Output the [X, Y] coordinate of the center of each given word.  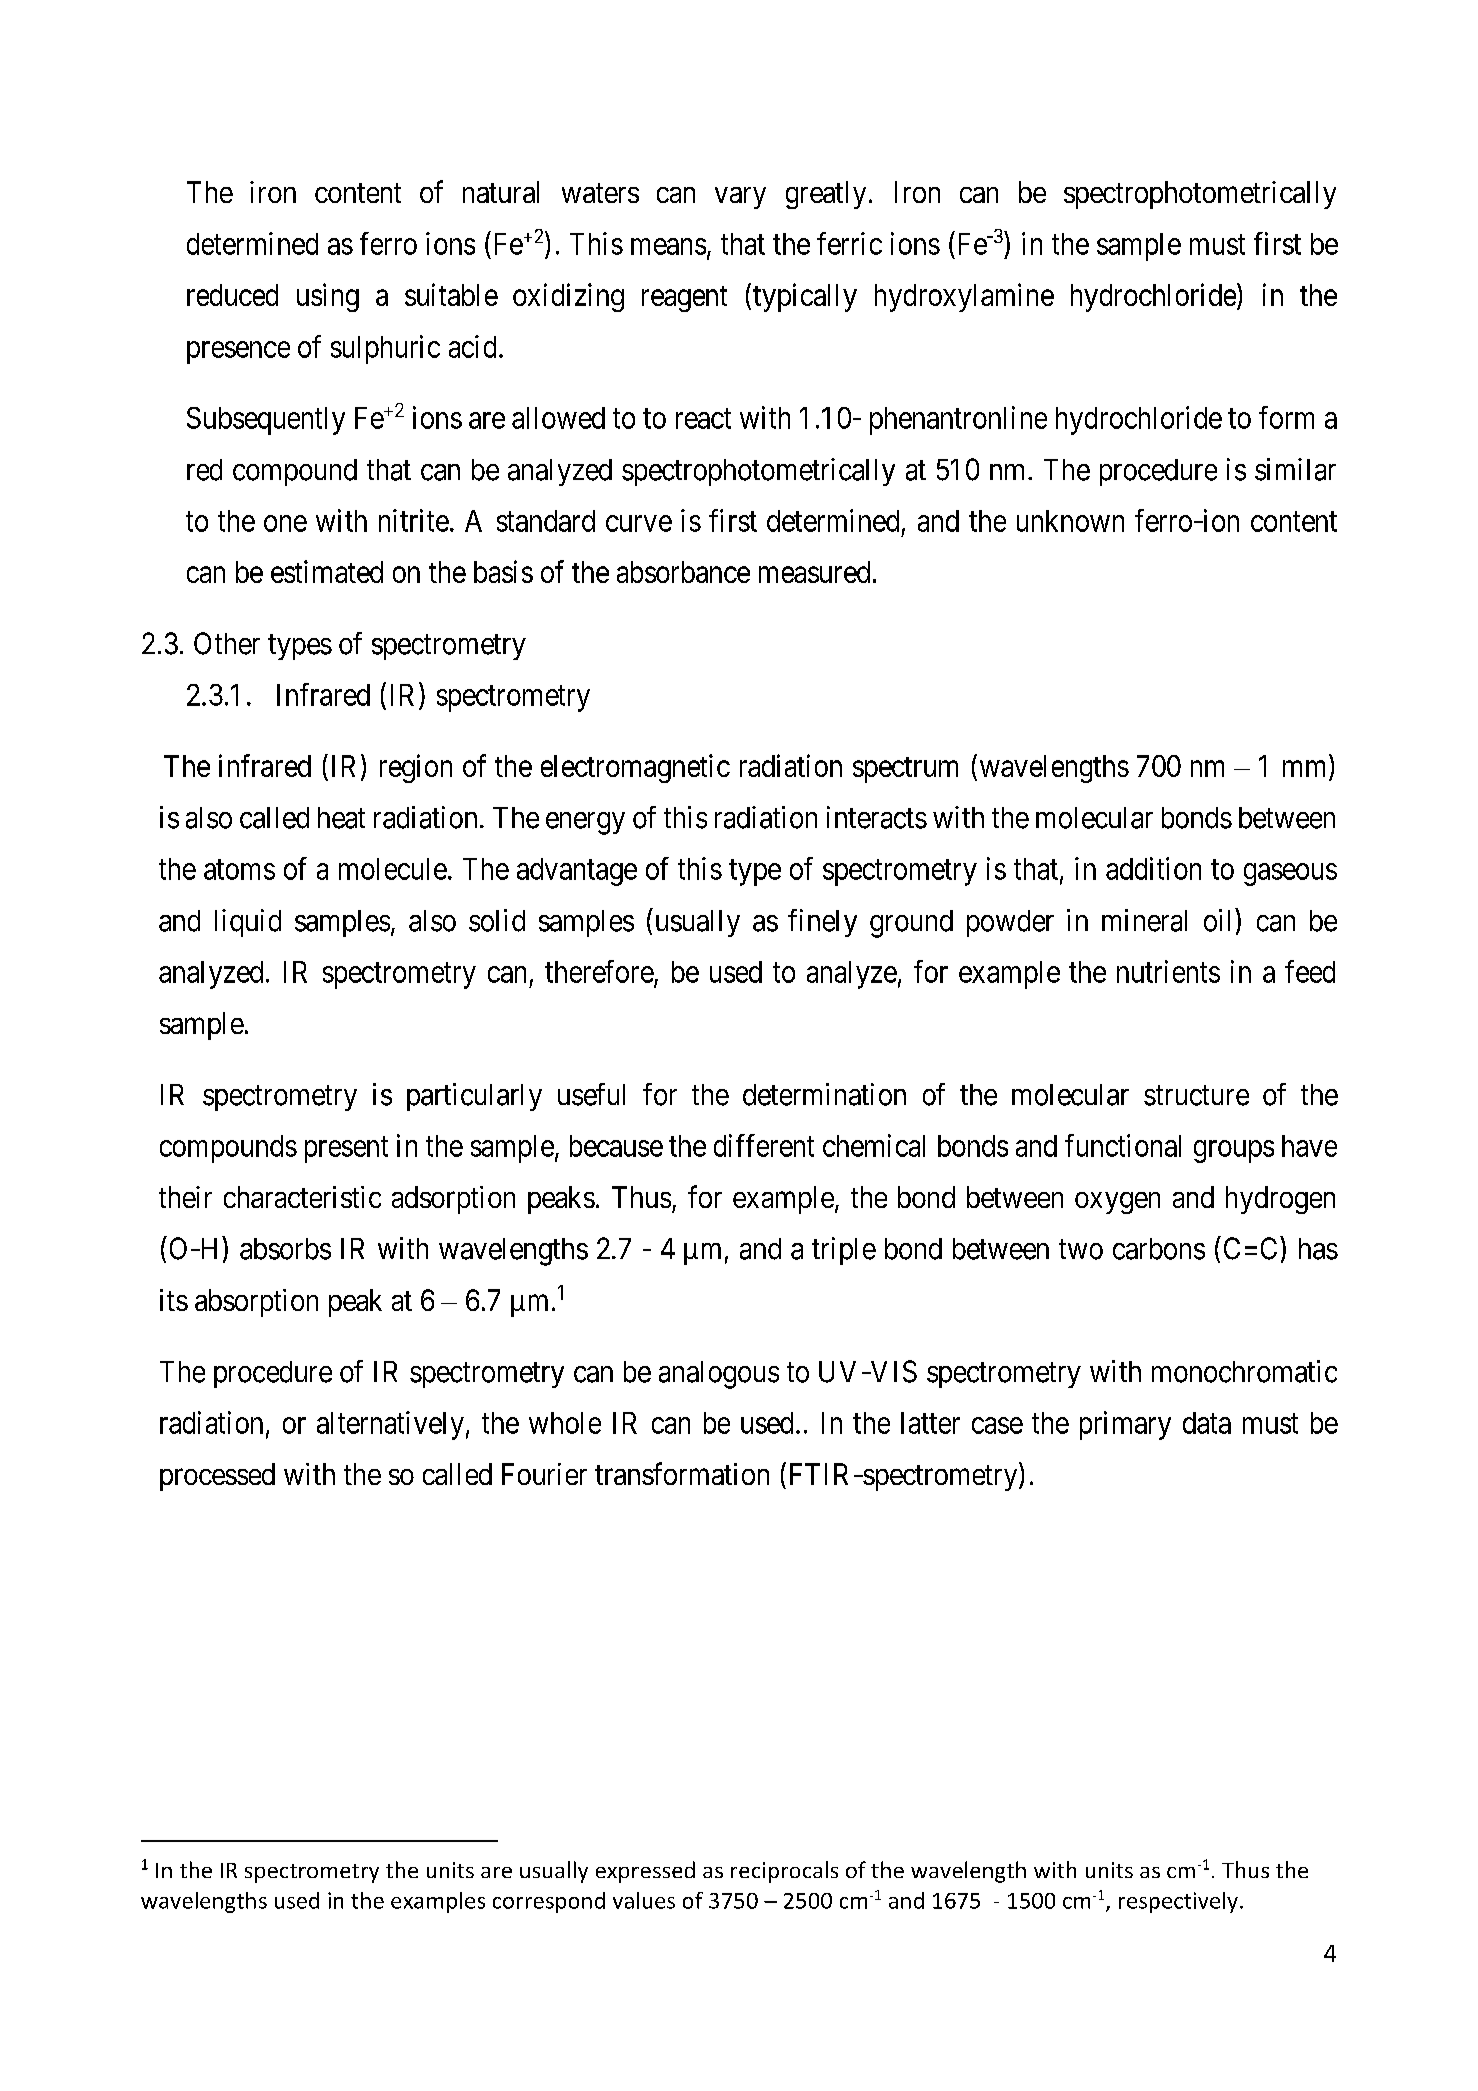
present [346, 1150]
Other [227, 643]
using [328, 297]
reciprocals [784, 1872]
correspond [549, 1902]
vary [740, 198]
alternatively [390, 1425]
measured [814, 572]
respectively [1178, 1902]
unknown [1070, 521]
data [1207, 1423]
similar [1295, 469]
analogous [719, 1375]
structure [1196, 1096]
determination [824, 1094]
